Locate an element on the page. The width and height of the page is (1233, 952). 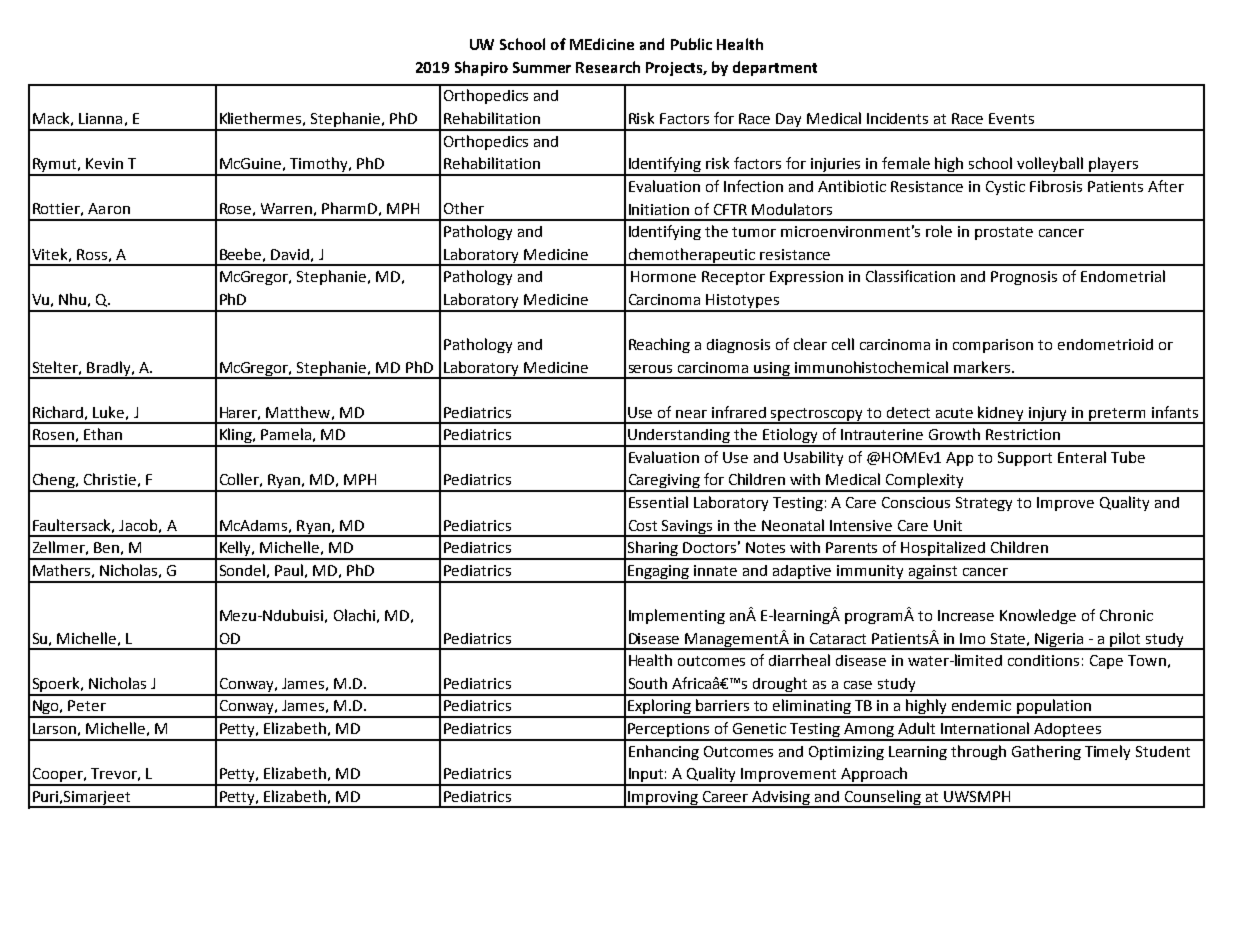
injury is located at coordinates (1048, 415).
